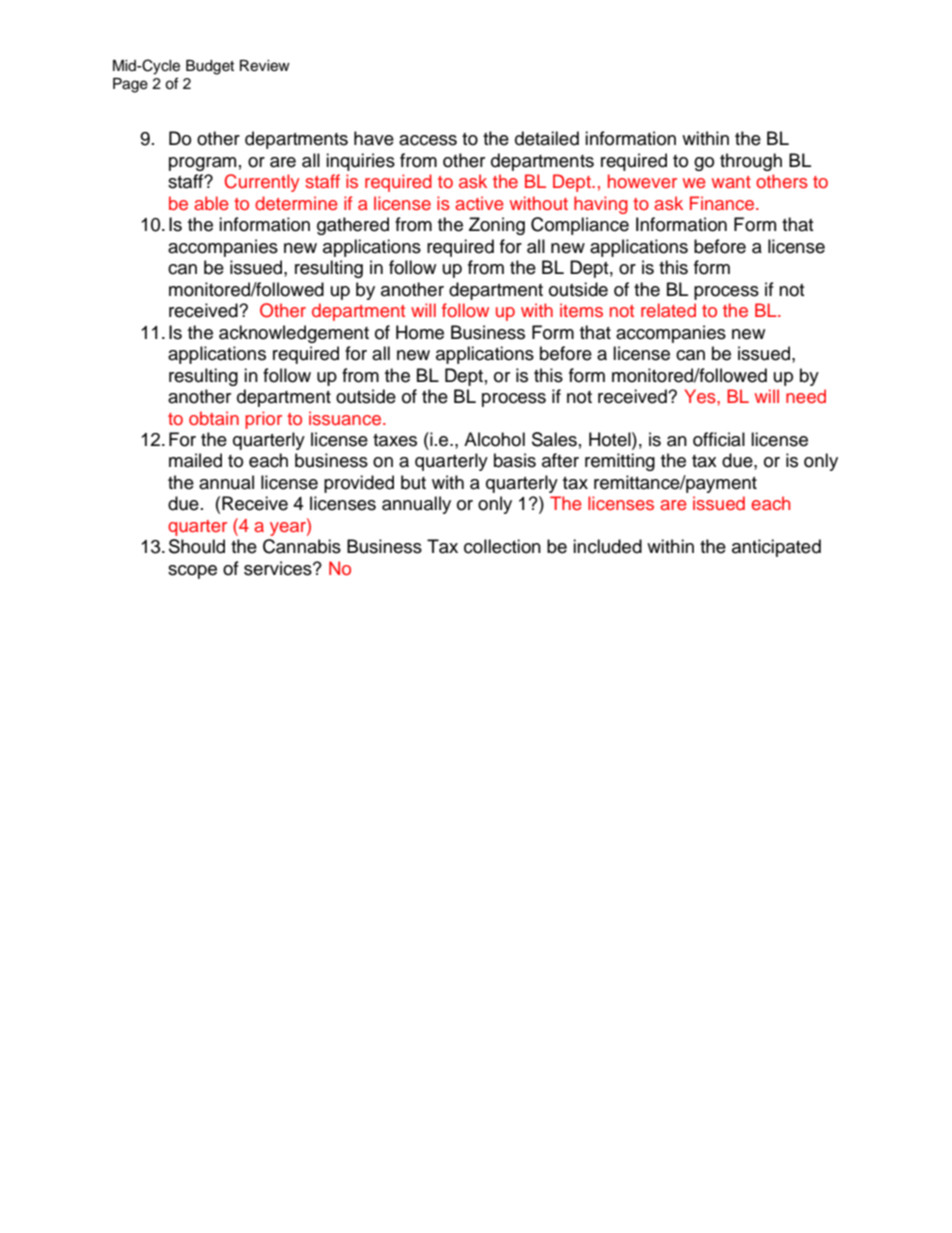  I want to click on Budget, so click(210, 67).
